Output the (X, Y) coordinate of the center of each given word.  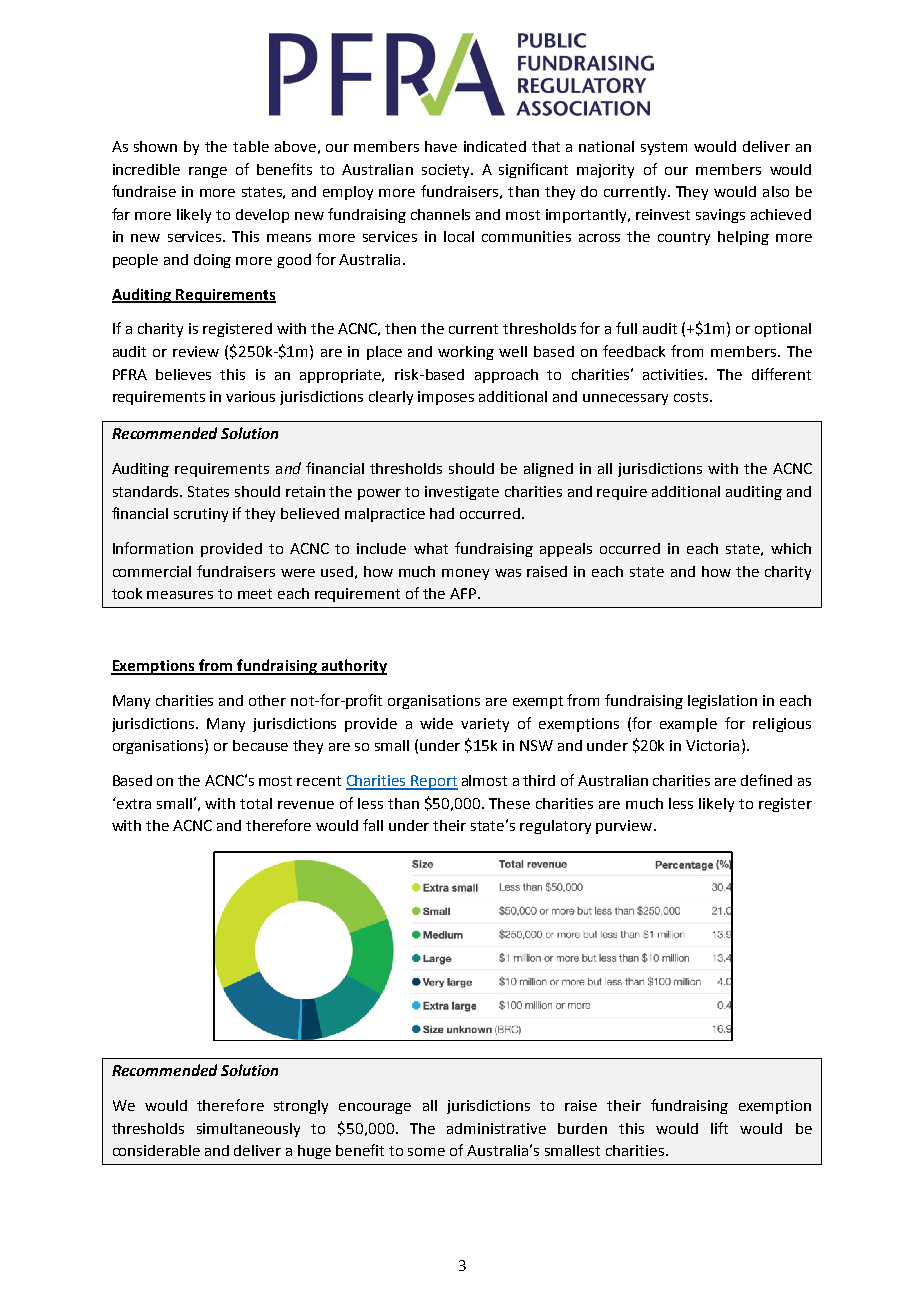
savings (720, 216)
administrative (496, 1128)
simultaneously (248, 1130)
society (447, 171)
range (208, 172)
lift (719, 1128)
